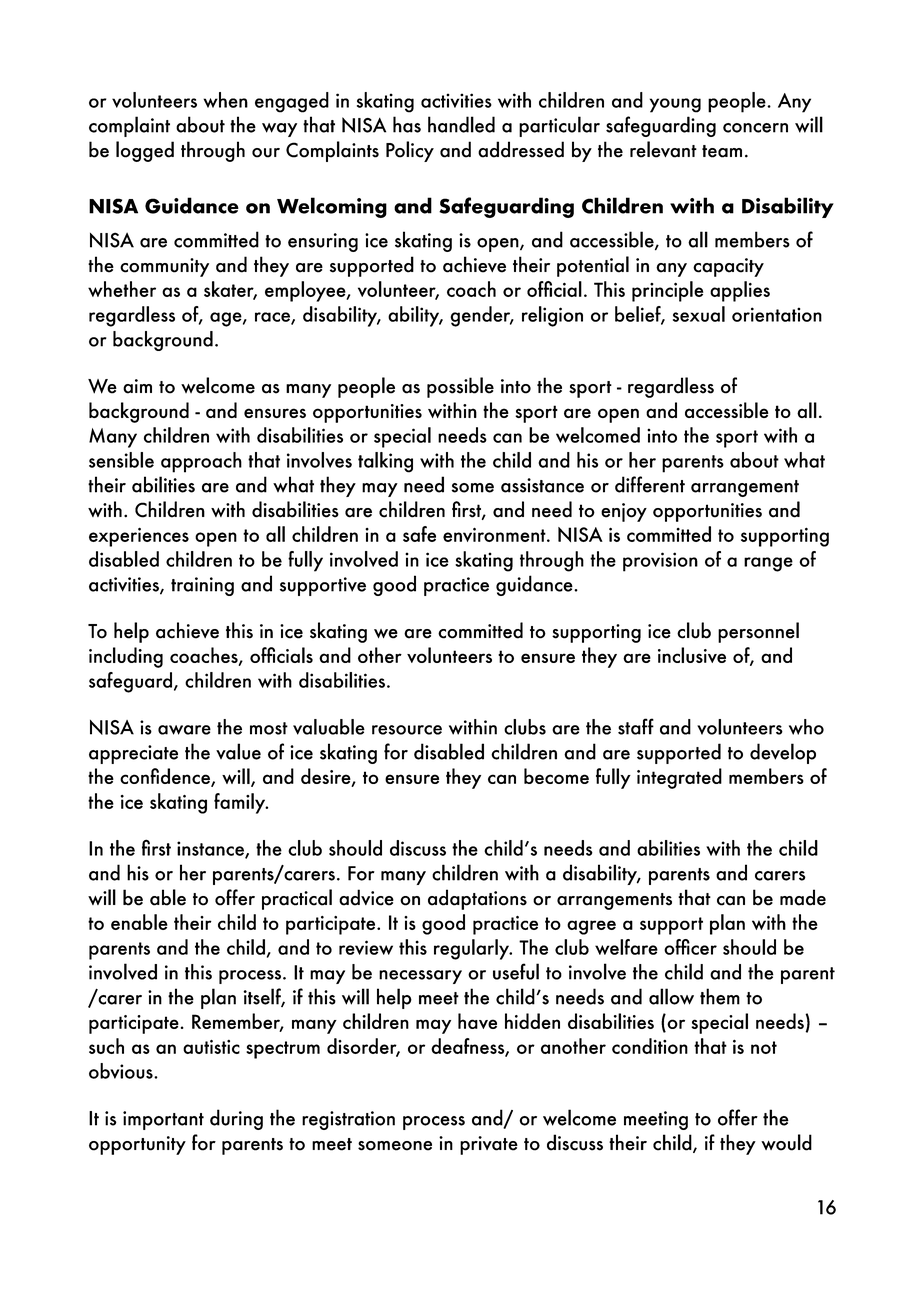 This screenshot has width=924, height=1308. Describe the element at coordinates (758, 632) in the screenshot. I see `personnel` at that location.
